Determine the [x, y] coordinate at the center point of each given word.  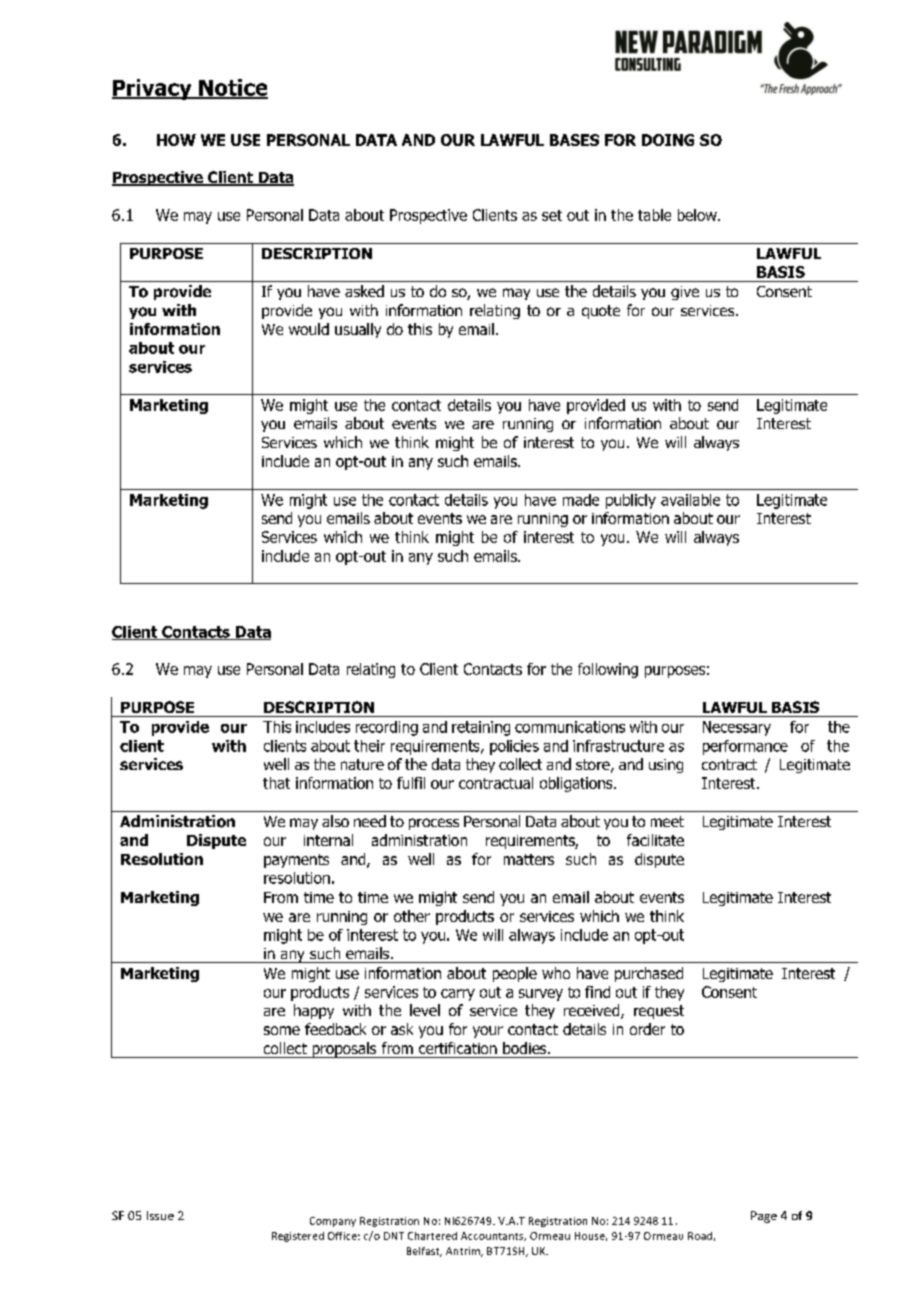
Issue [160, 1215]
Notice [232, 88]
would [309, 329]
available [690, 500]
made [581, 500]
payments [296, 861]
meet [667, 821]
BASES [574, 140]
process [434, 824]
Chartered [432, 1236]
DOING [668, 140]
